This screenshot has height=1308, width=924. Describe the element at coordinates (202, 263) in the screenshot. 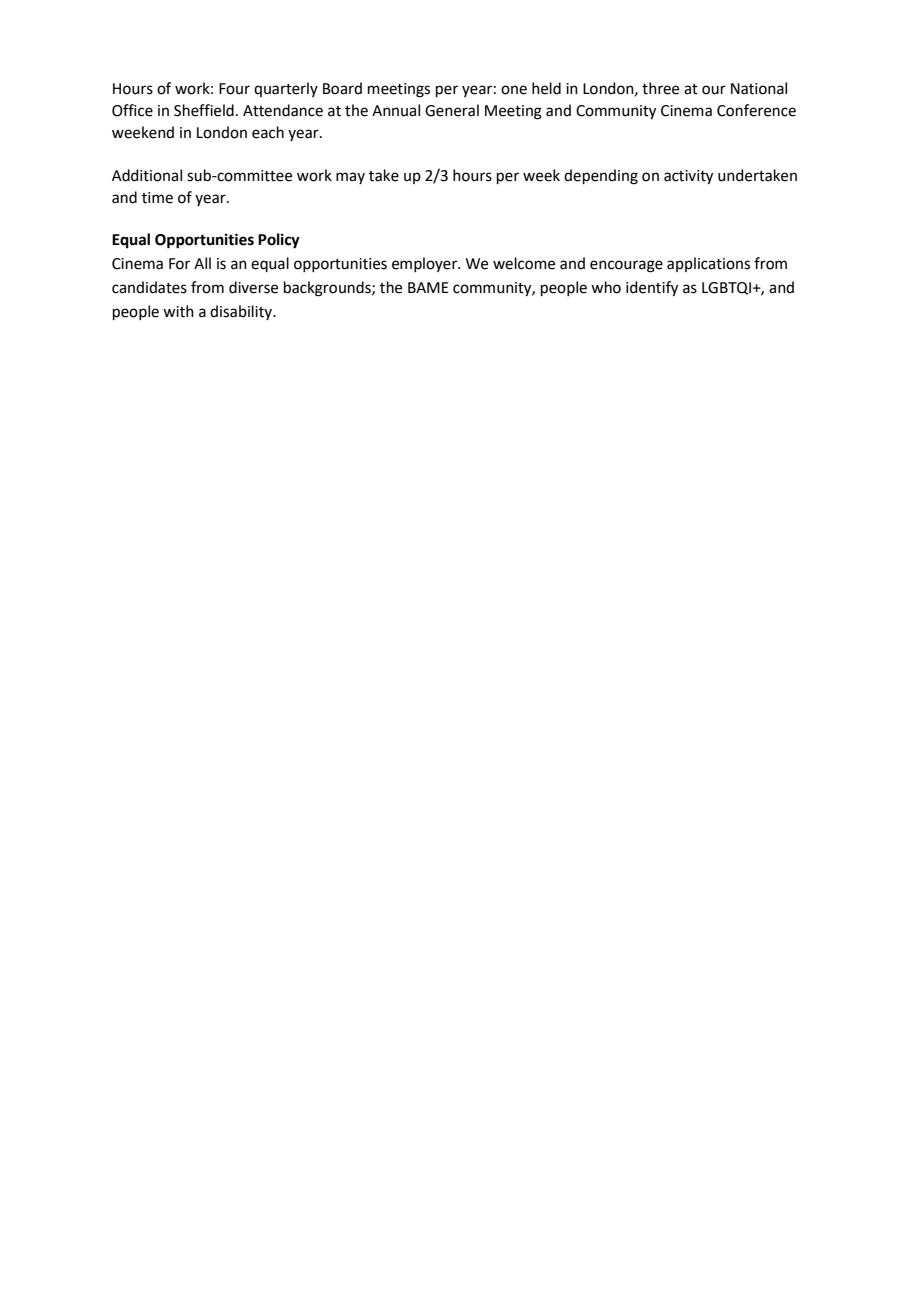

I see `All` at that location.
